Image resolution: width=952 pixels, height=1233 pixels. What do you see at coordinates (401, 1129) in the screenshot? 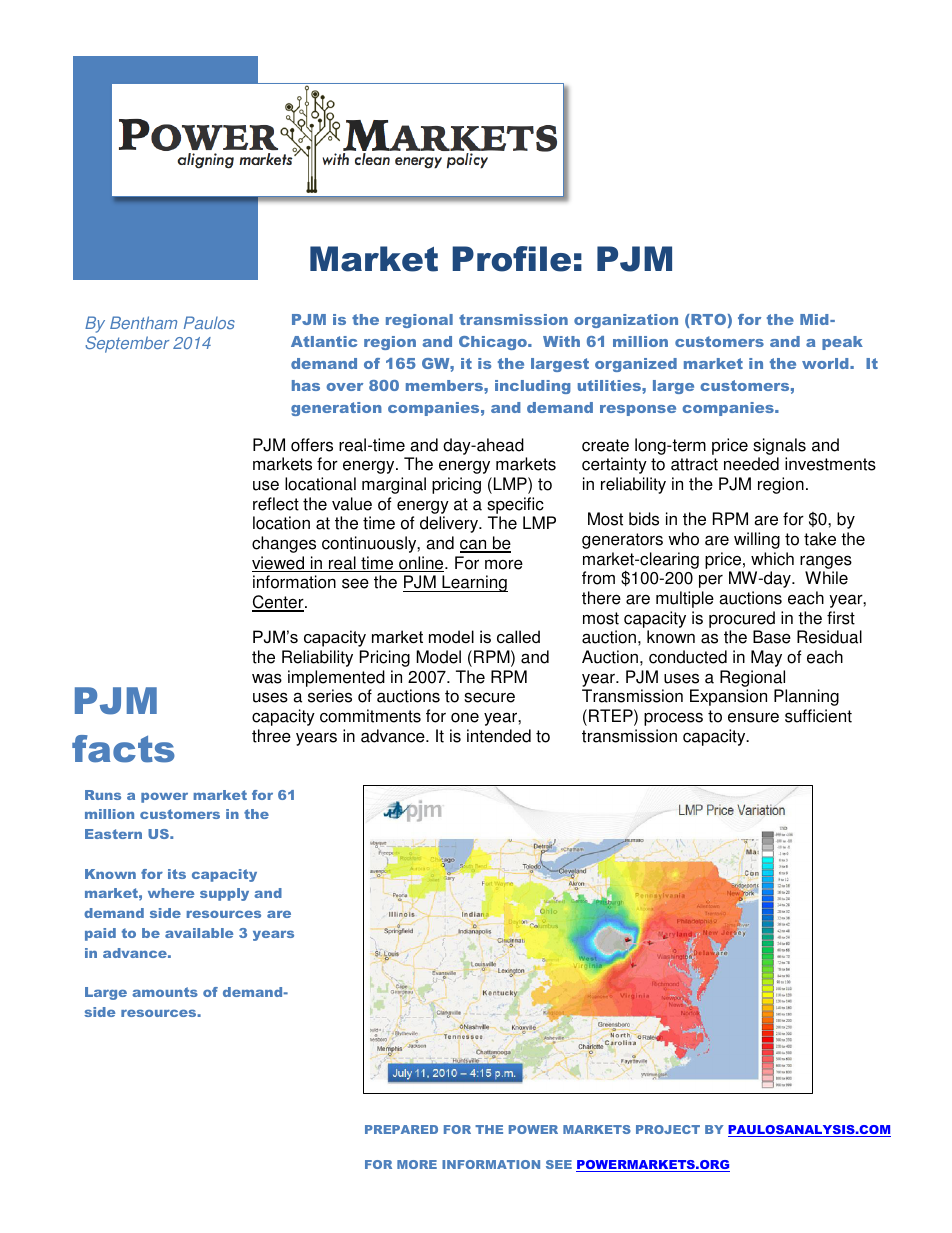
I see `PREPARED` at bounding box center [401, 1129].
